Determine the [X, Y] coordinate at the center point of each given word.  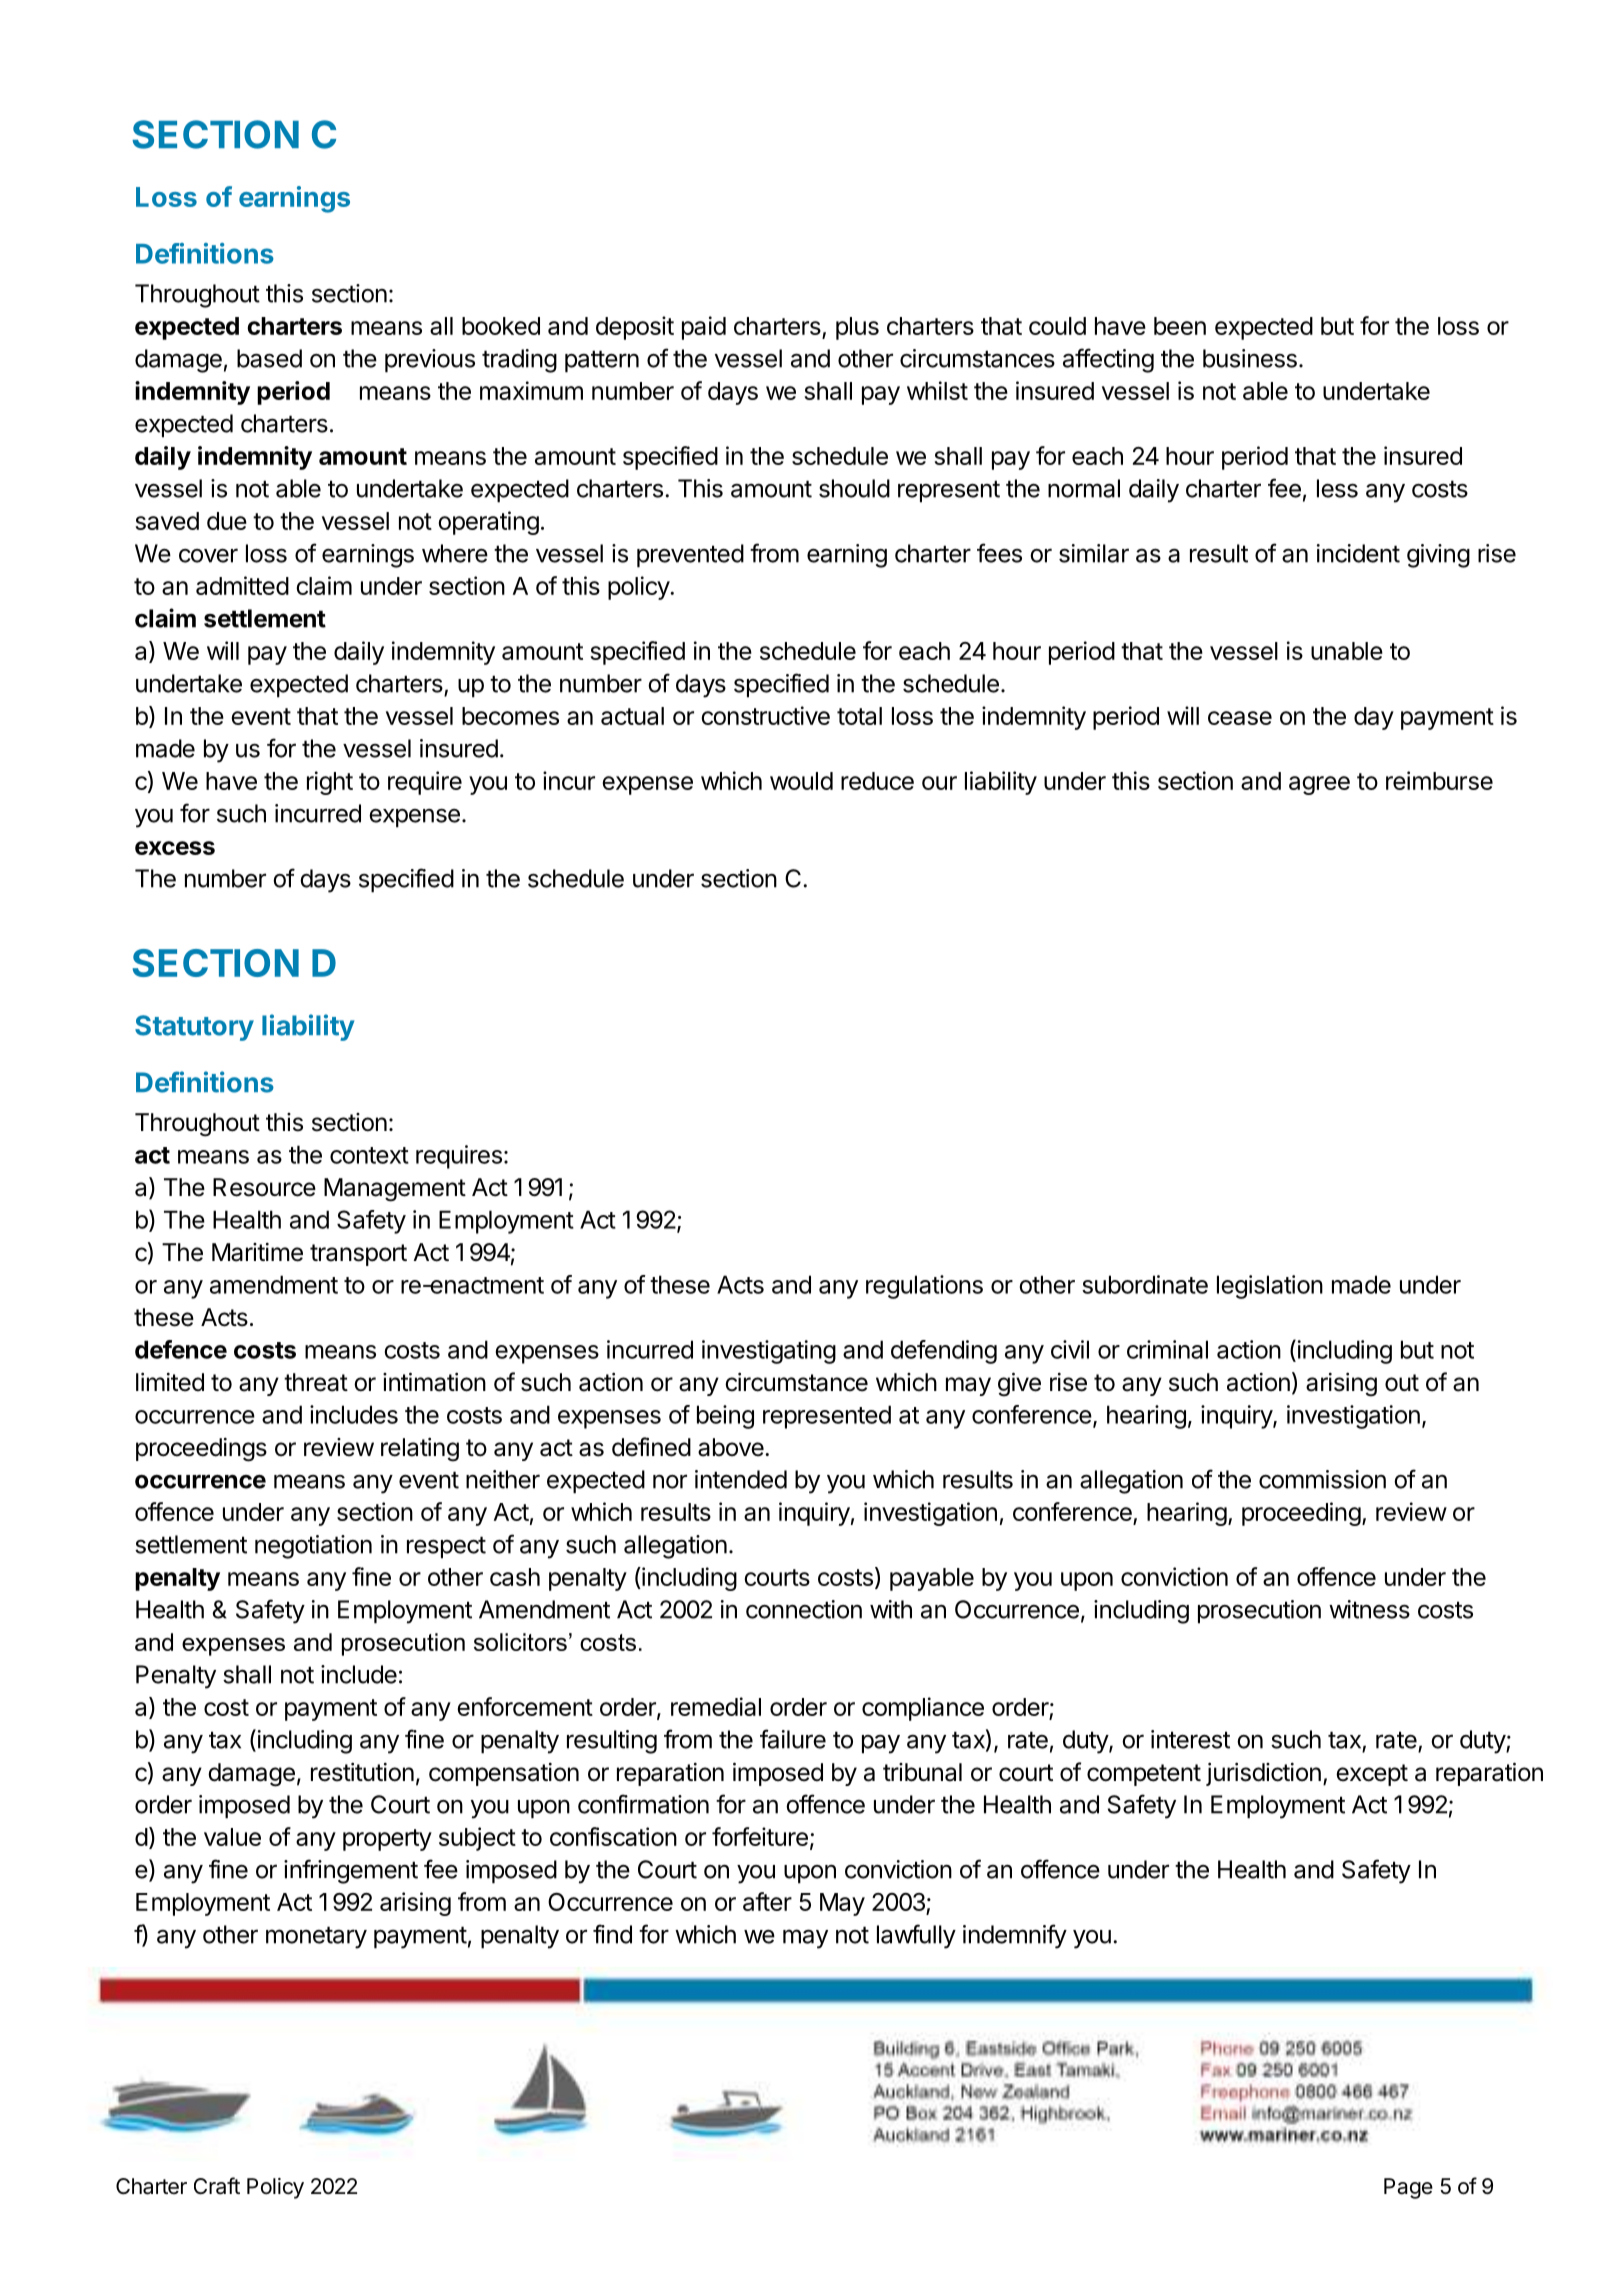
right [330, 783]
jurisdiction [1263, 1774]
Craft [217, 2186]
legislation [1270, 1287]
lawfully [916, 1936]
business [1250, 358]
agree [1319, 785]
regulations [924, 1287]
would [801, 781]
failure [793, 1739]
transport [358, 1255]
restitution [362, 1772]
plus [857, 328]
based [269, 358]
